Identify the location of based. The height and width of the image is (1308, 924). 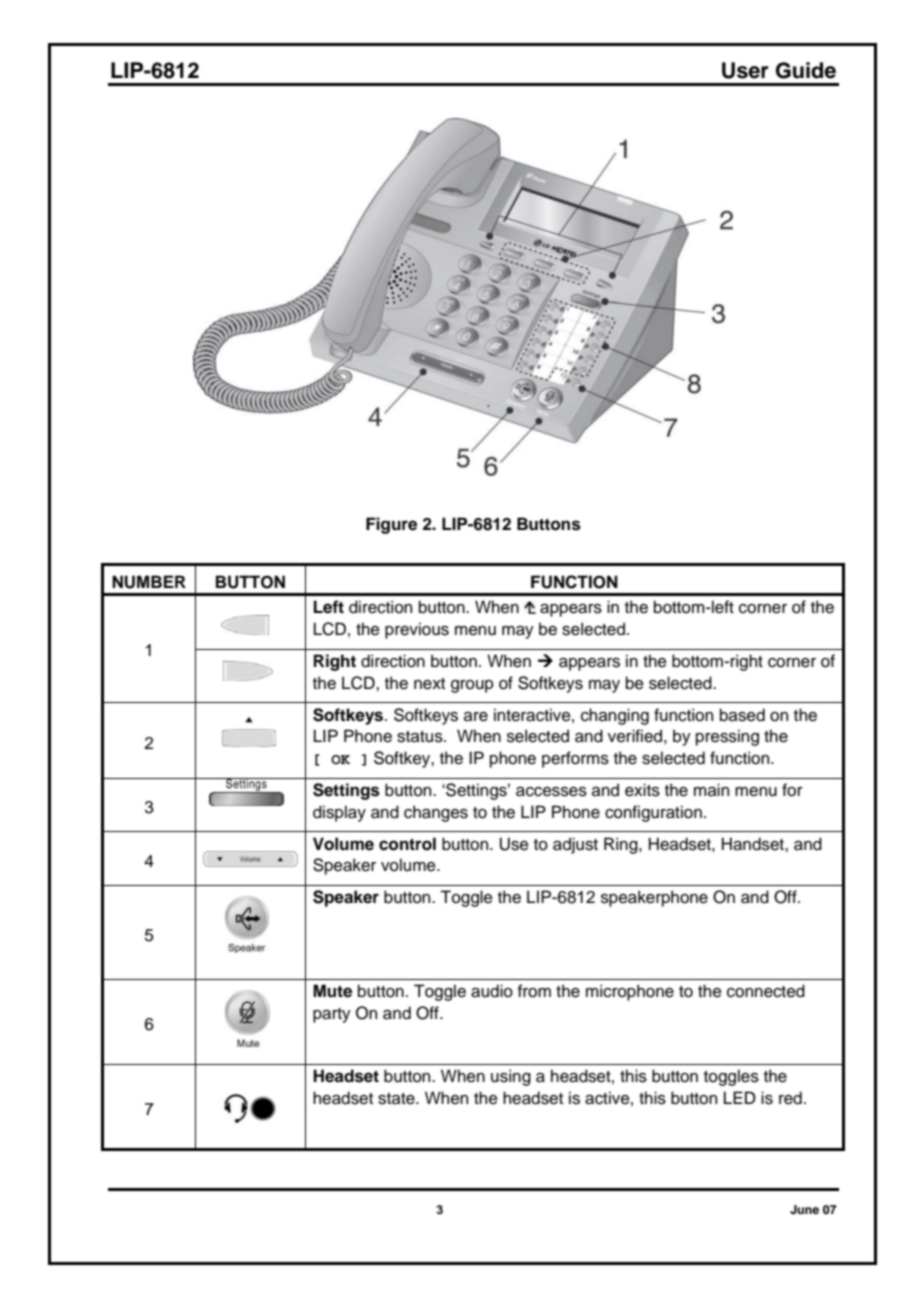
(742, 715).
